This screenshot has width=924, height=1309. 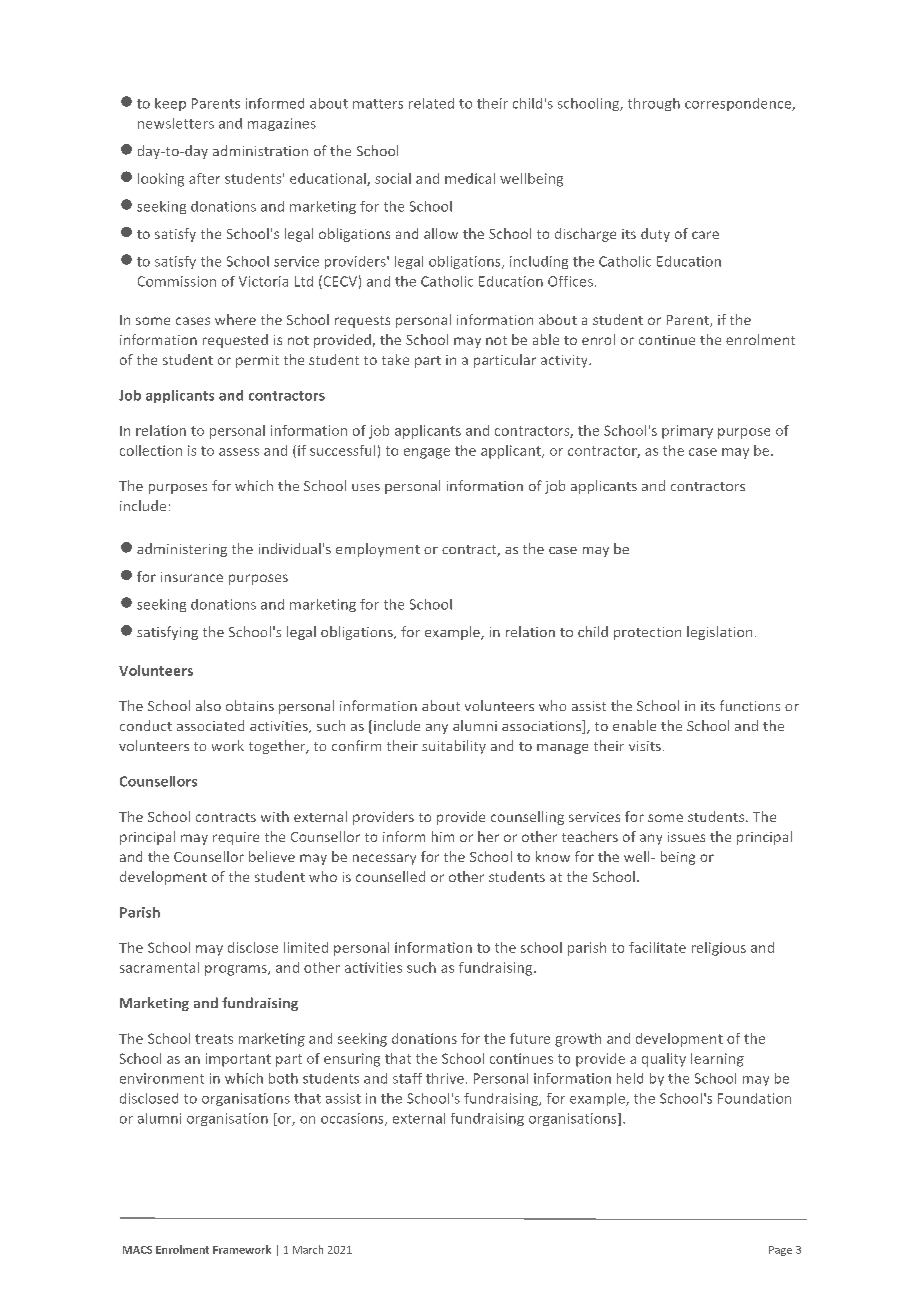 What do you see at coordinates (780, 1251) in the screenshot?
I see `Page` at bounding box center [780, 1251].
